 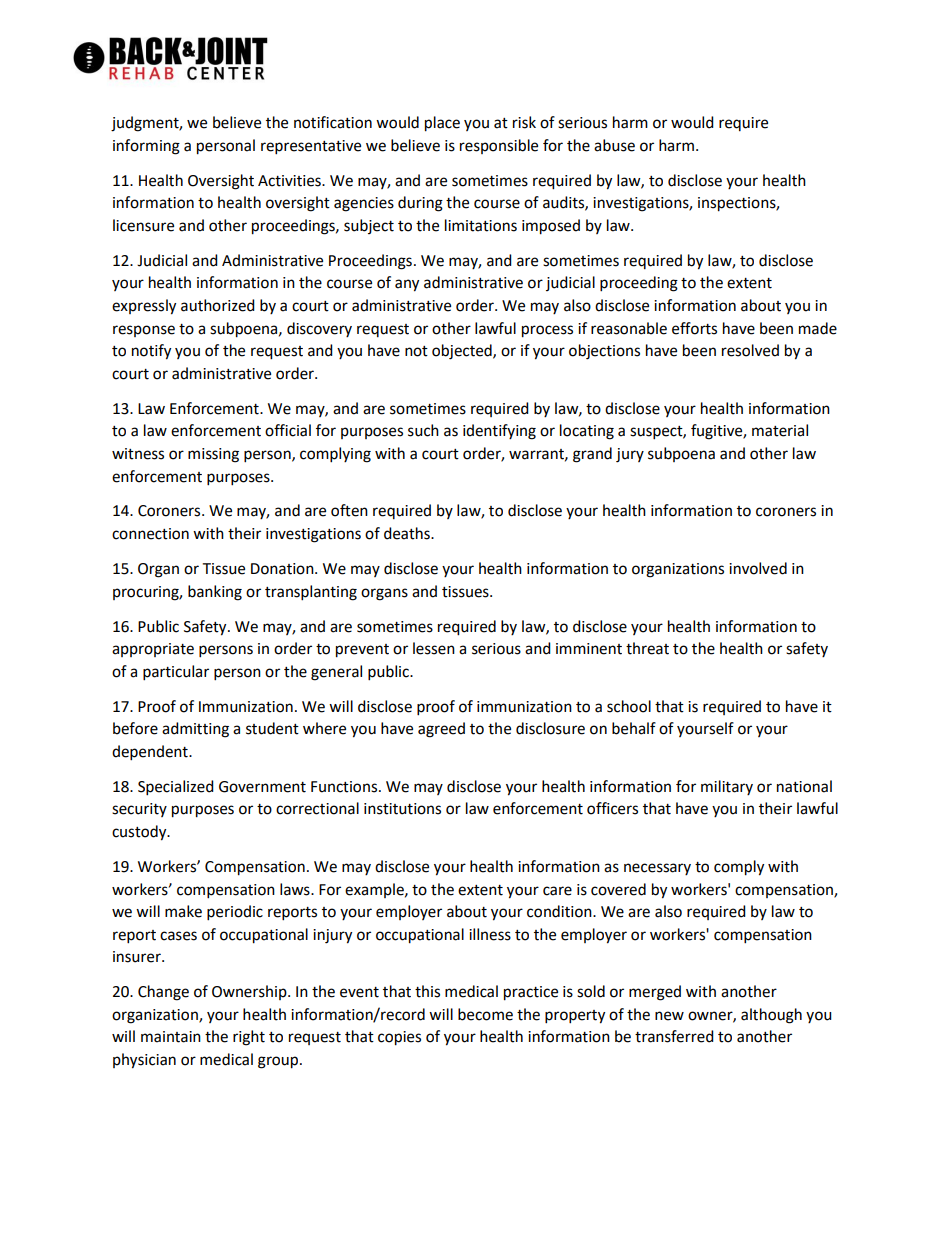 I want to click on responsible, so click(x=499, y=146).
